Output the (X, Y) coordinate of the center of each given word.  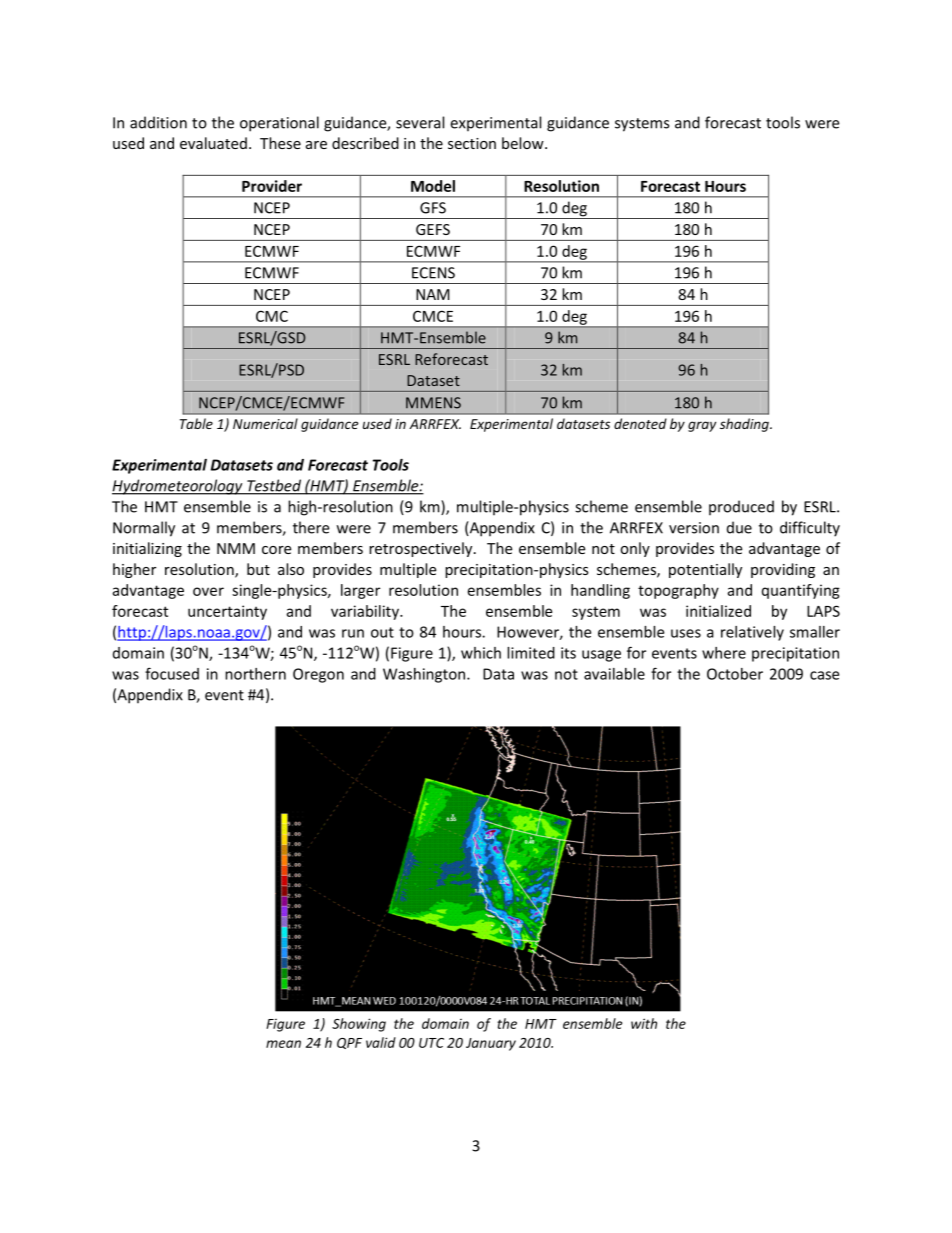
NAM (433, 294)
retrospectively (422, 549)
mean (283, 1044)
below (524, 143)
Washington (425, 675)
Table (196, 423)
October (735, 674)
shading (745, 425)
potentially (705, 570)
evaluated (213, 143)
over (208, 591)
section (472, 143)
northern (255, 674)
